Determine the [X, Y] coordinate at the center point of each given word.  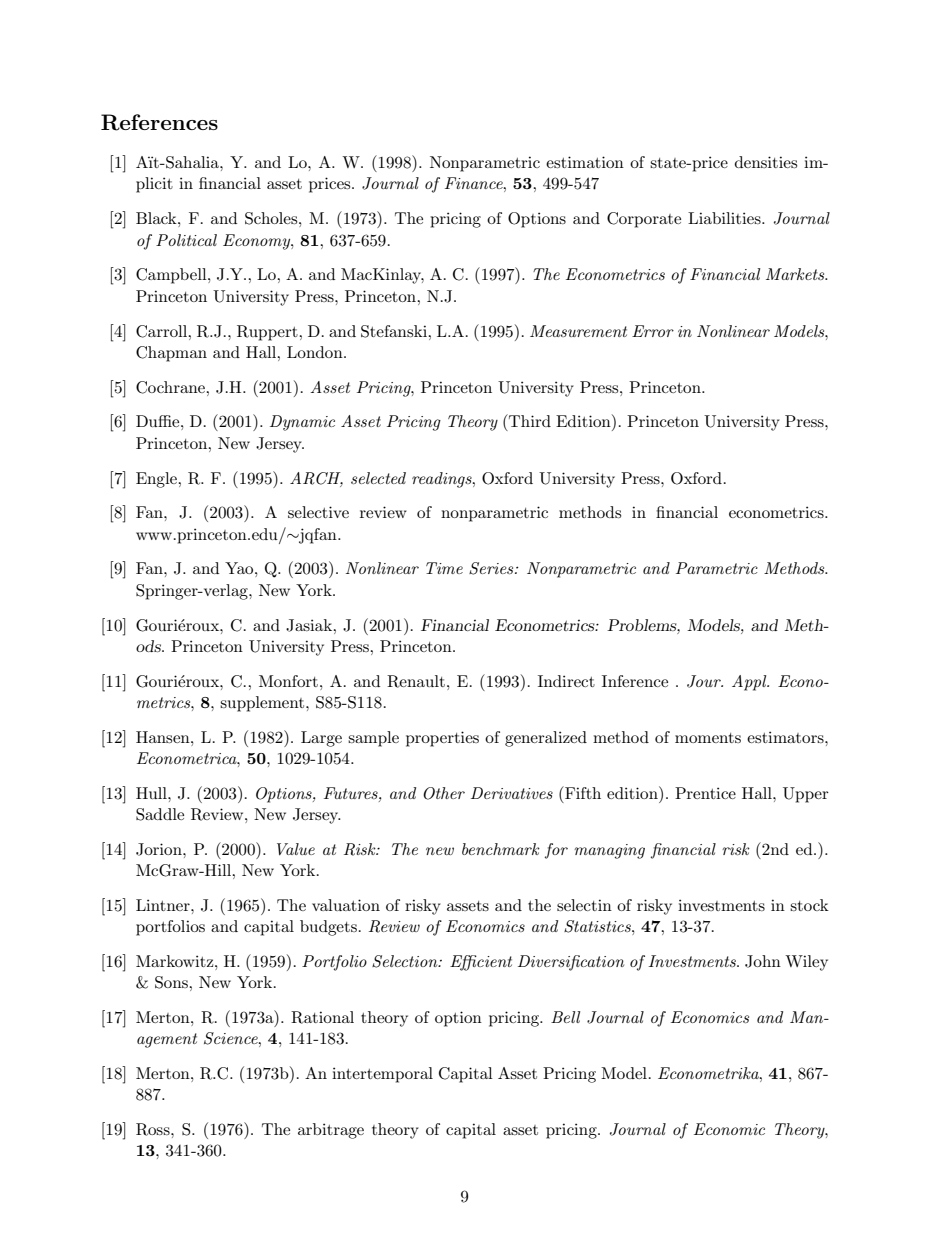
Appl [750, 683]
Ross [154, 1129]
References [159, 122]
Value [296, 849]
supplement [263, 704]
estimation [585, 162]
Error [653, 331]
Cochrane [171, 387]
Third [529, 420]
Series [492, 568]
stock [809, 905]
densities [766, 162]
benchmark [501, 849]
